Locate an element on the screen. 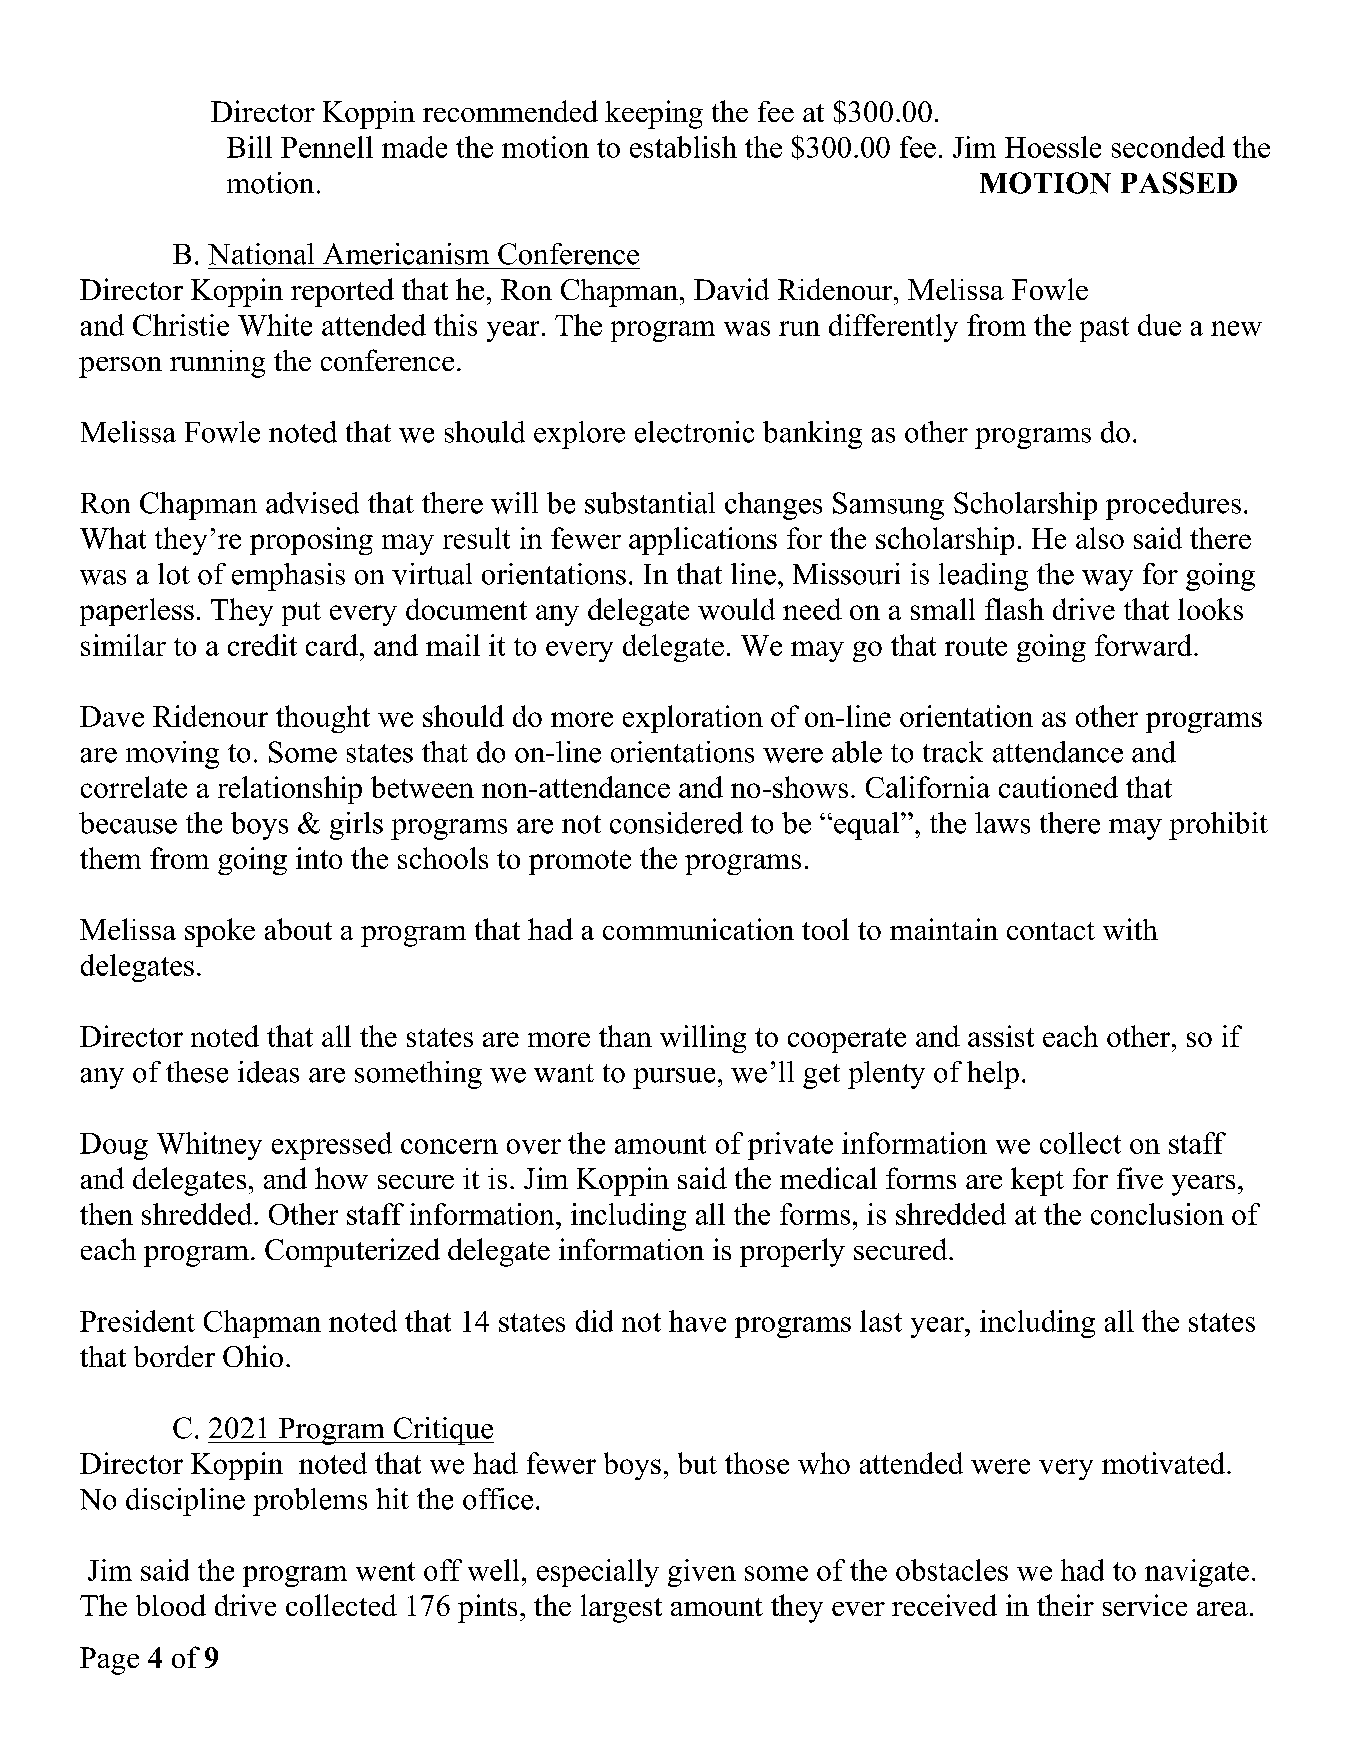  Computerized is located at coordinates (352, 1252).
